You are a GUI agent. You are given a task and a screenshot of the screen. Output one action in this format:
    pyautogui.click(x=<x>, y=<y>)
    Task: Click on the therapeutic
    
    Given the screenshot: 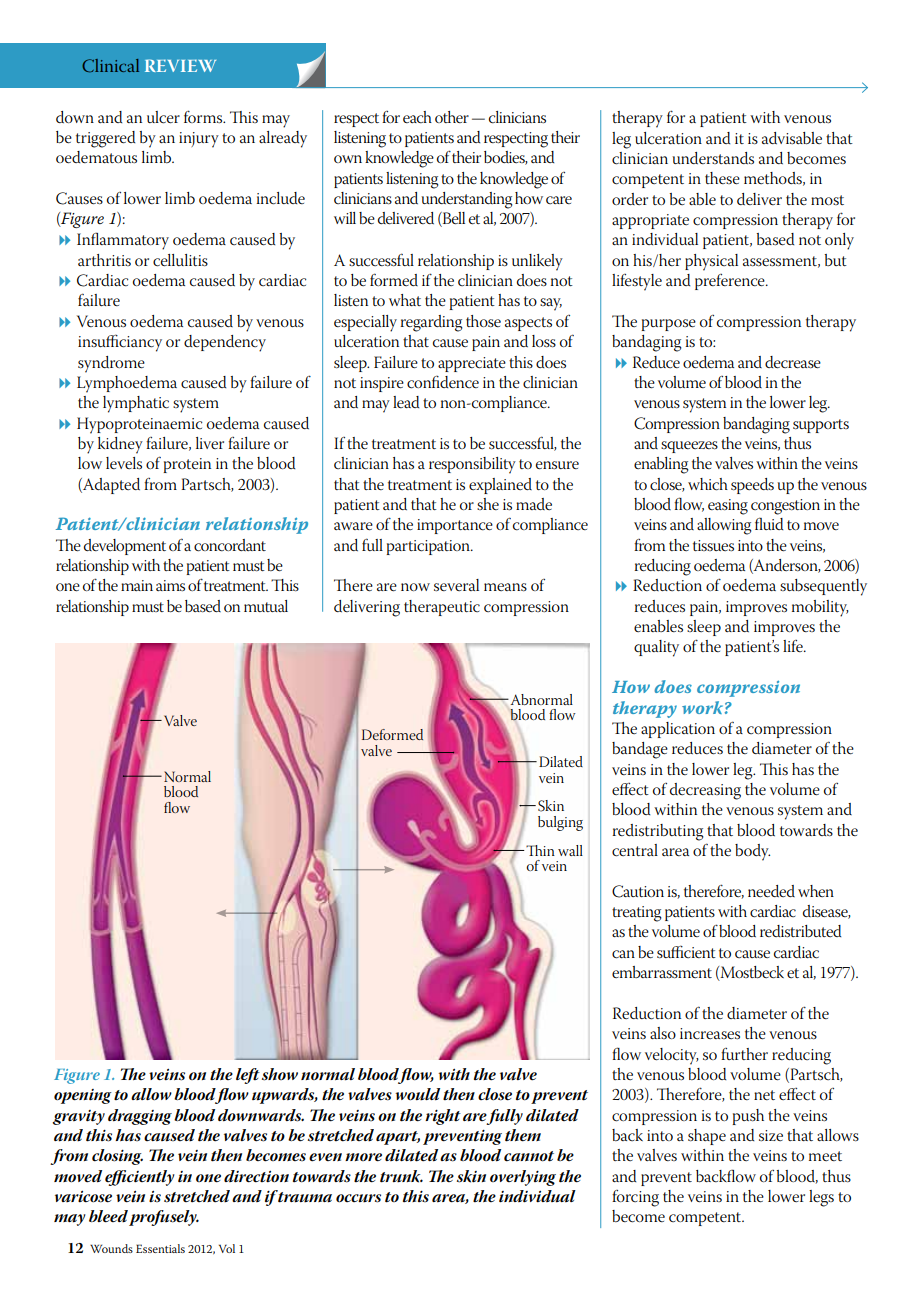 What is the action you would take?
    pyautogui.click(x=442, y=608)
